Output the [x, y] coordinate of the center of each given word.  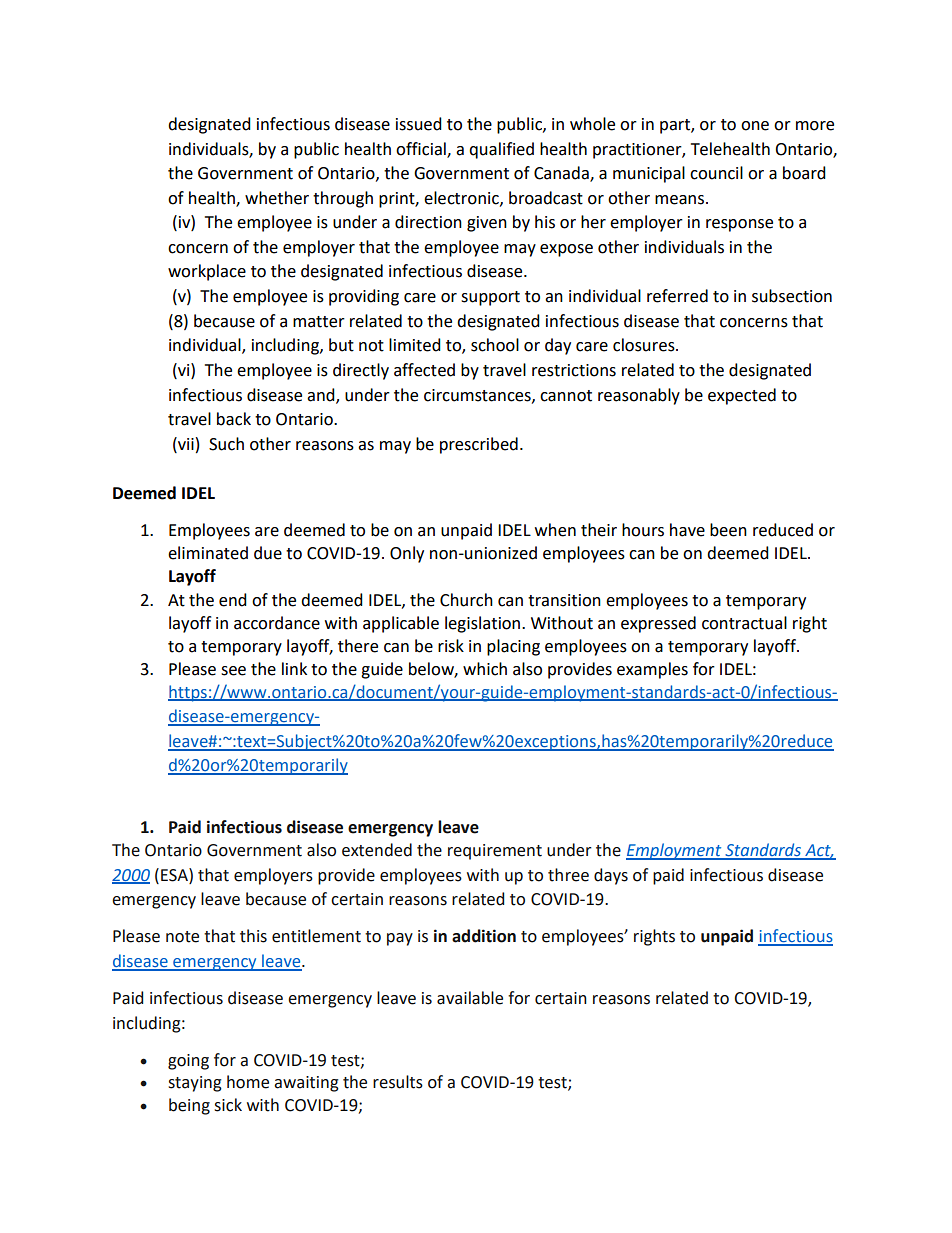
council [716, 173]
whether [277, 198]
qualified [501, 150]
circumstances [478, 396]
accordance [277, 623]
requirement [495, 852]
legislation [484, 624]
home [248, 1082]
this [253, 936]
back [234, 419]
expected [742, 396]
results [398, 1082]
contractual [744, 623]
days [611, 876]
